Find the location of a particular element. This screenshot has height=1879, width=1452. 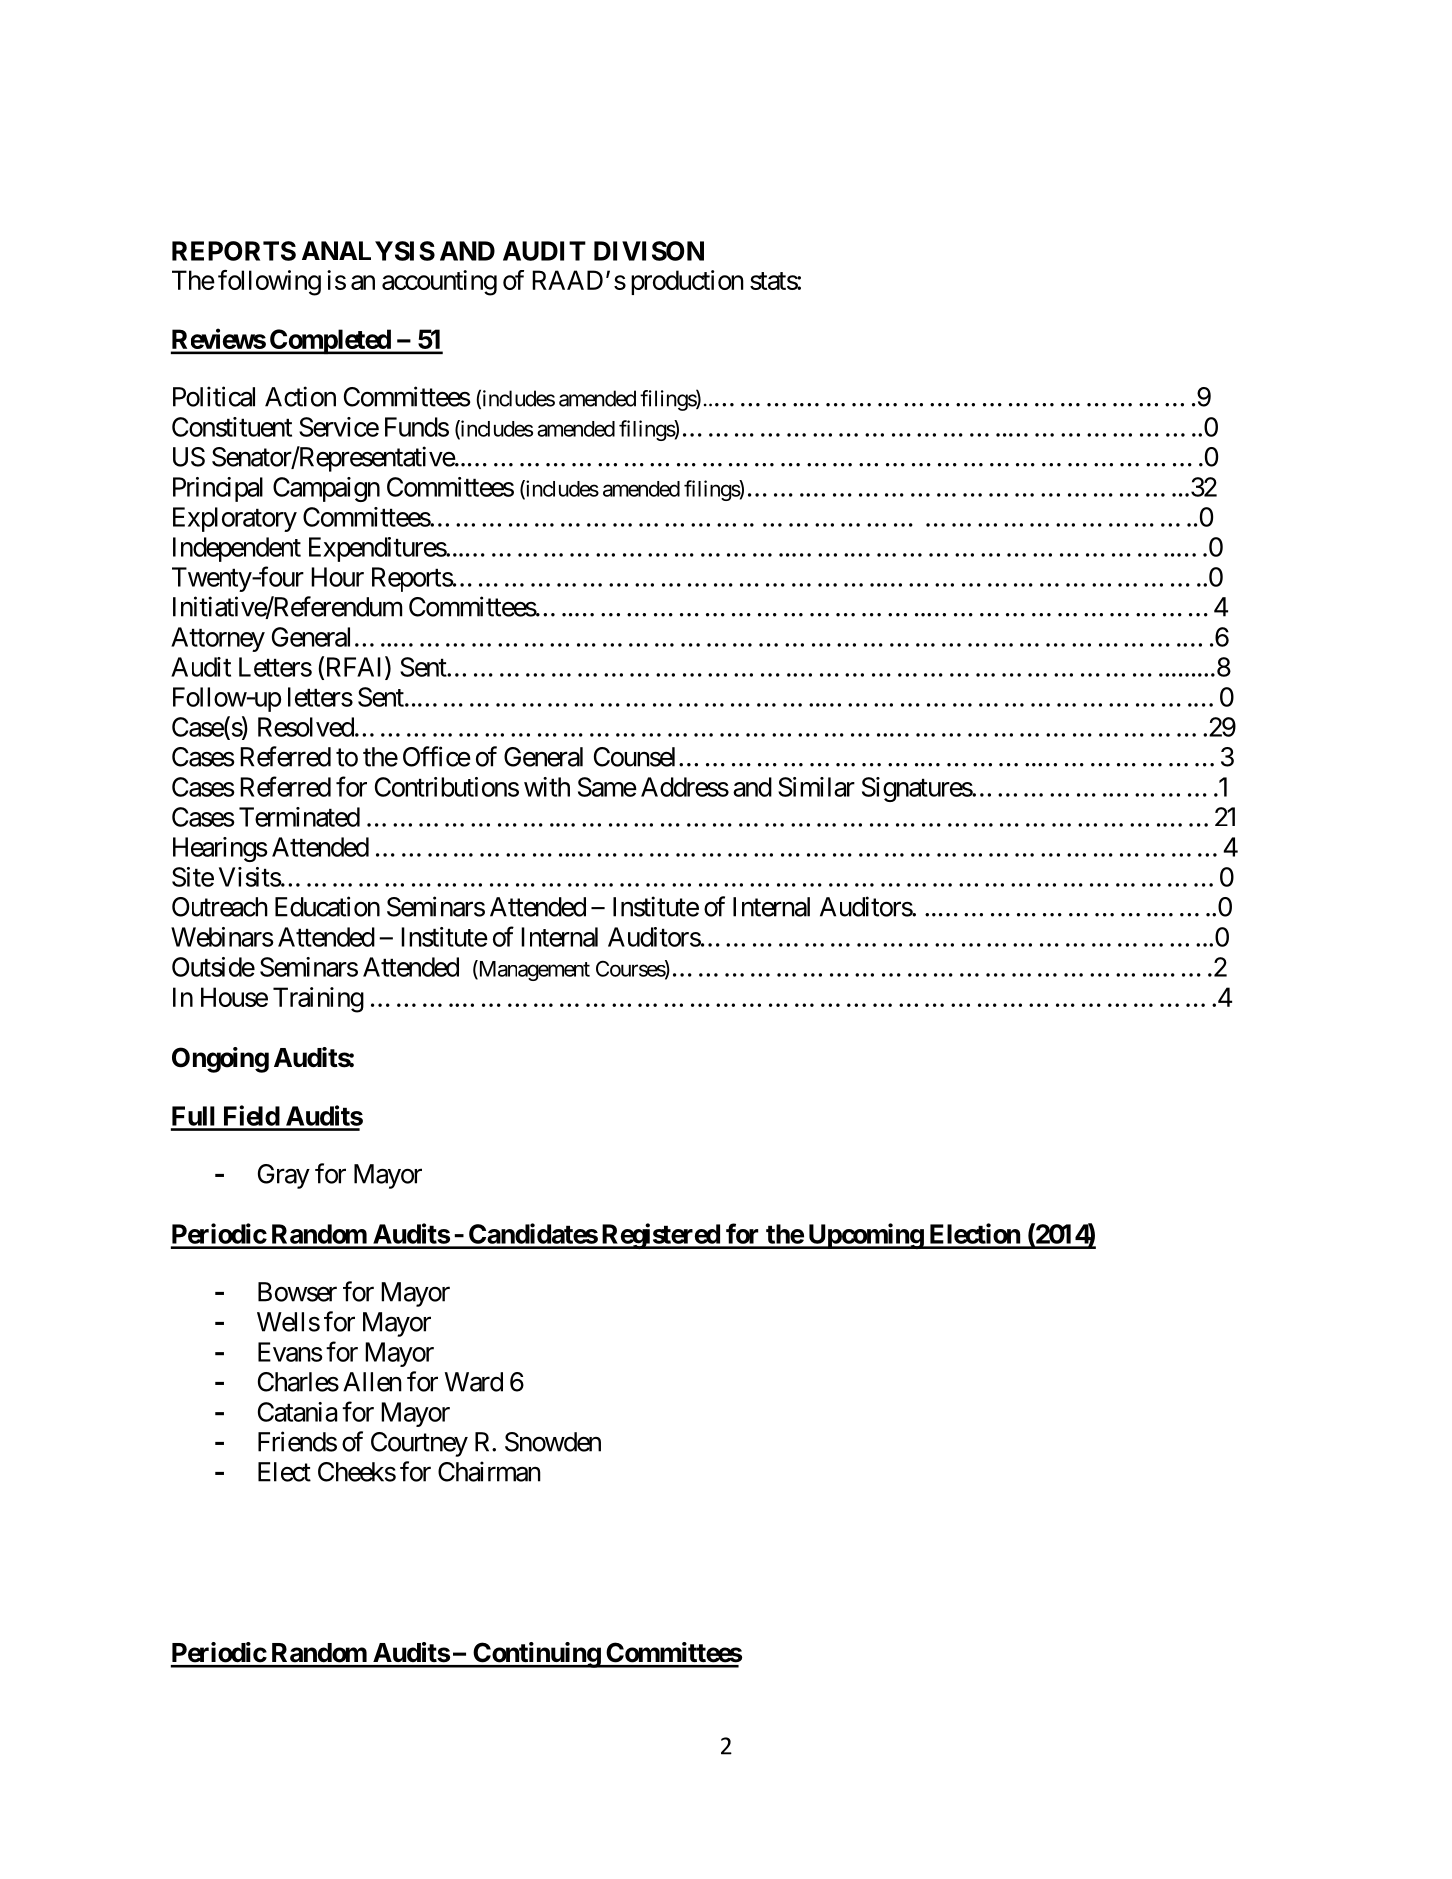

with is located at coordinates (547, 787).
